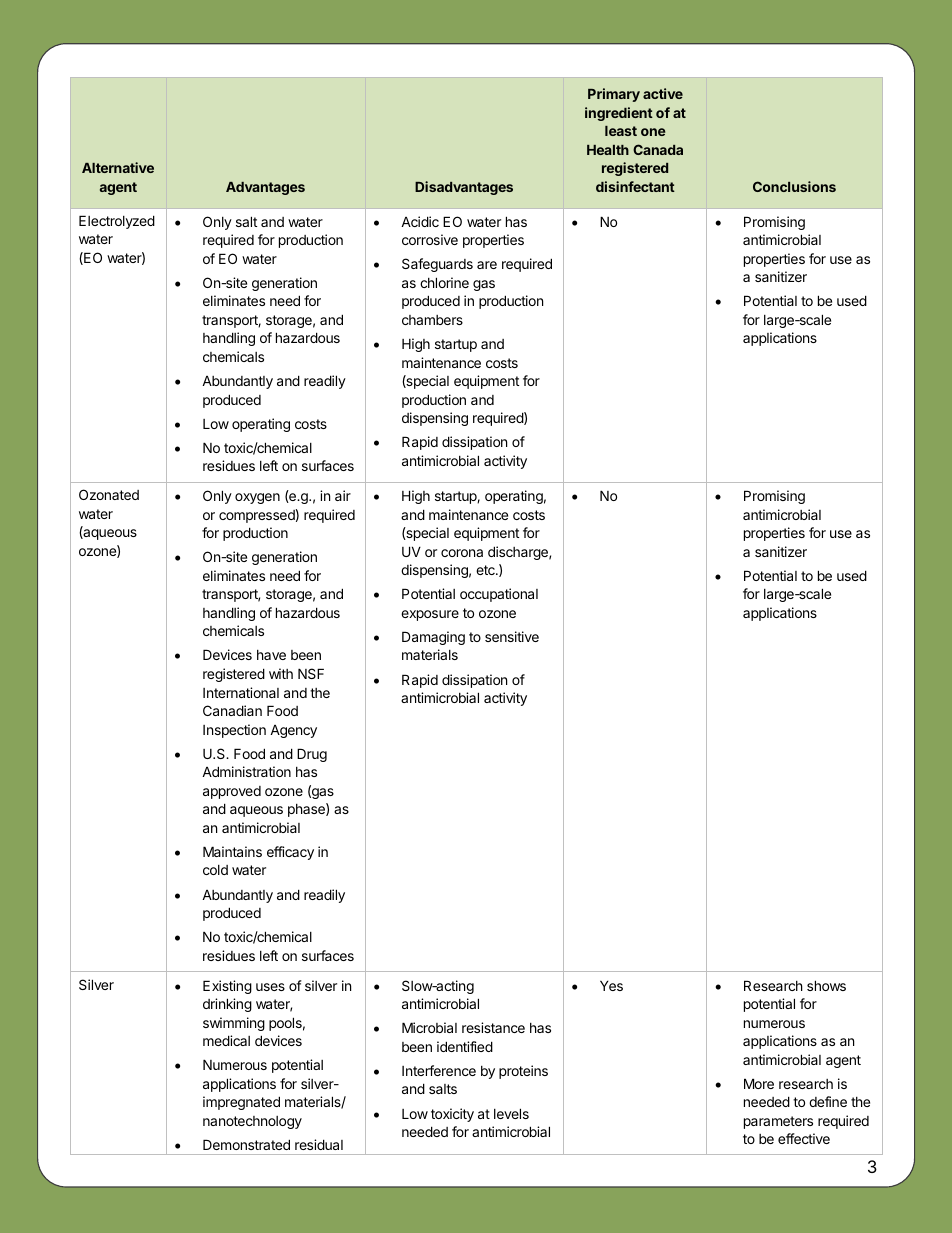 The image size is (952, 1233). I want to click on parameters, so click(778, 1122).
